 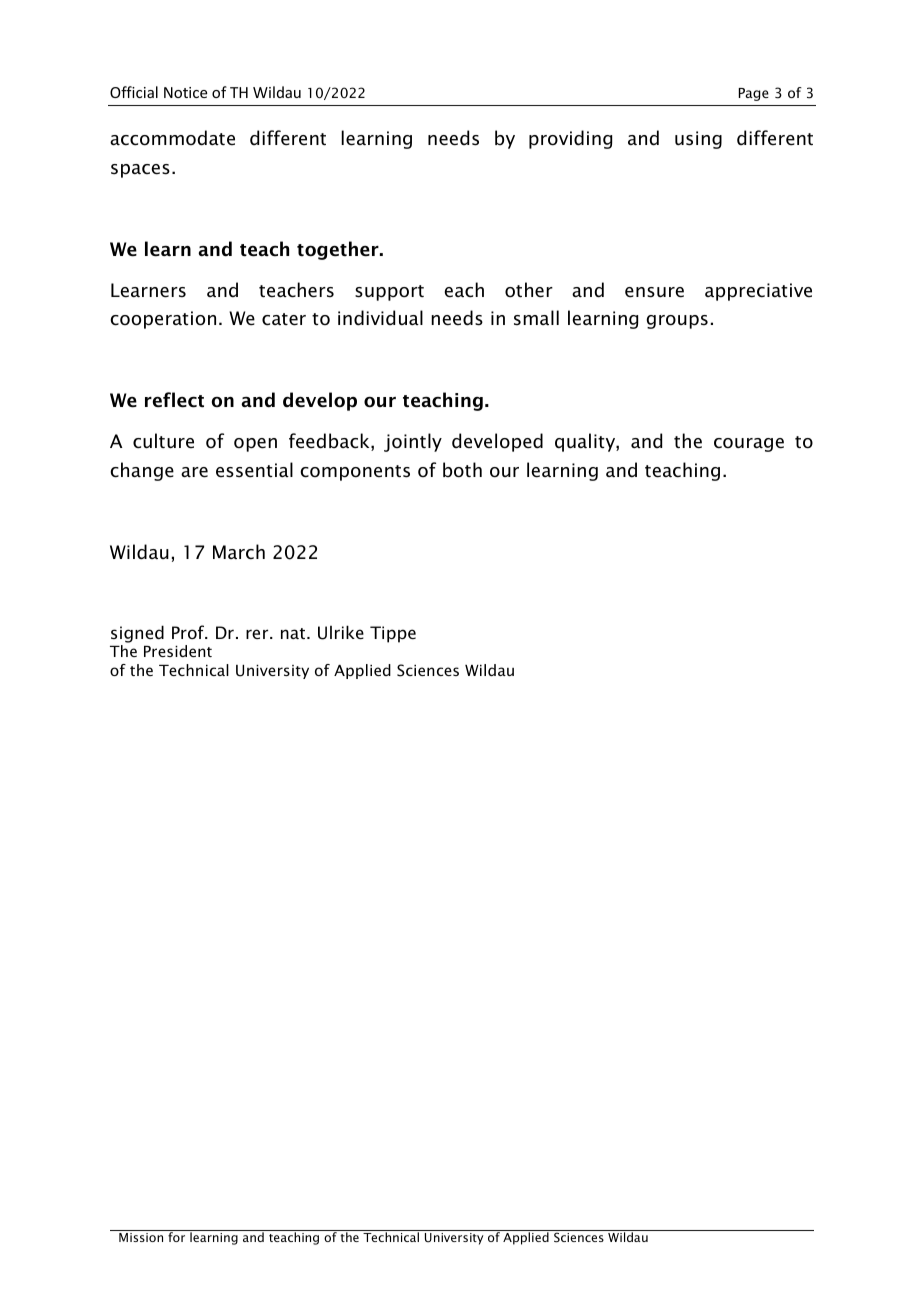 What do you see at coordinates (341, 632) in the screenshot?
I see `Ulrike` at bounding box center [341, 632].
